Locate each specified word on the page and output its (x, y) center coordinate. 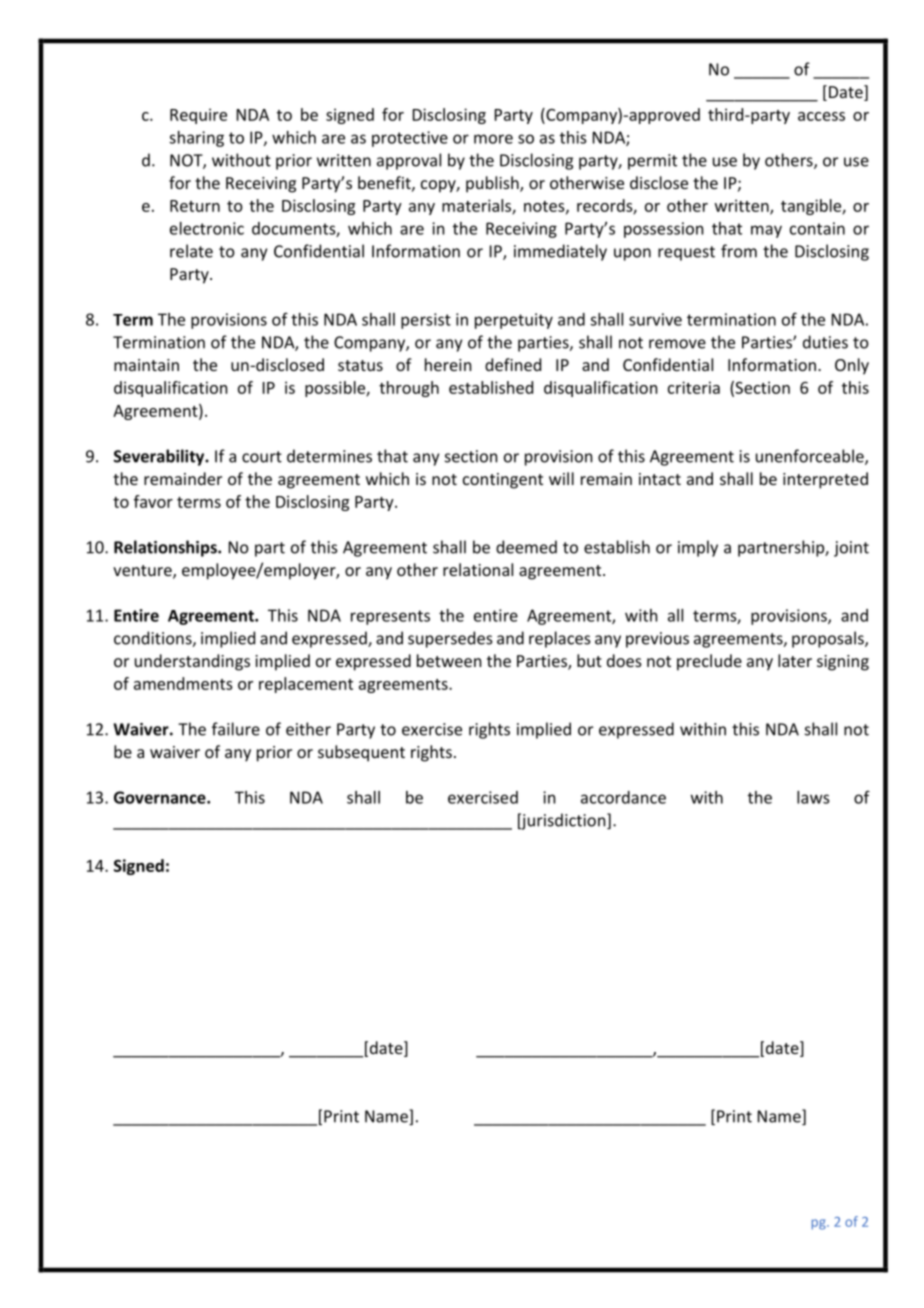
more (493, 139)
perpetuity (514, 321)
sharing (196, 139)
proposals (829, 639)
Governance (161, 797)
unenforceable (811, 457)
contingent (503, 481)
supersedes (450, 639)
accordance (623, 797)
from (739, 251)
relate (191, 251)
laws (813, 797)
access (821, 116)
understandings (192, 662)
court (262, 457)
